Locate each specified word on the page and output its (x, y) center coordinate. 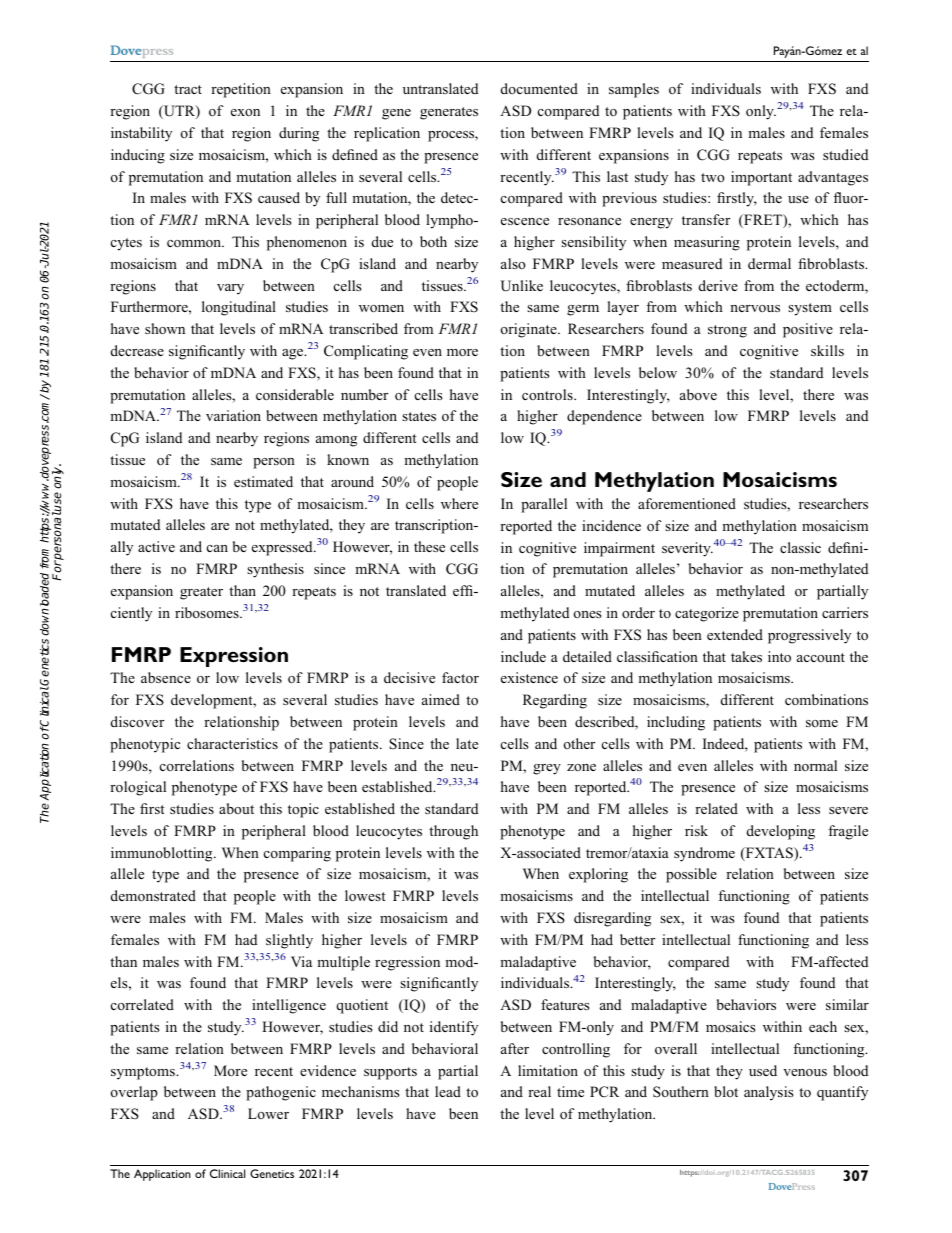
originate (530, 330)
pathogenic (281, 1093)
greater (201, 593)
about (236, 808)
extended (735, 634)
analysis (768, 1093)
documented (539, 88)
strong (727, 331)
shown (165, 329)
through (453, 832)
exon (245, 112)
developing (781, 832)
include (523, 656)
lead (448, 1091)
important (761, 178)
